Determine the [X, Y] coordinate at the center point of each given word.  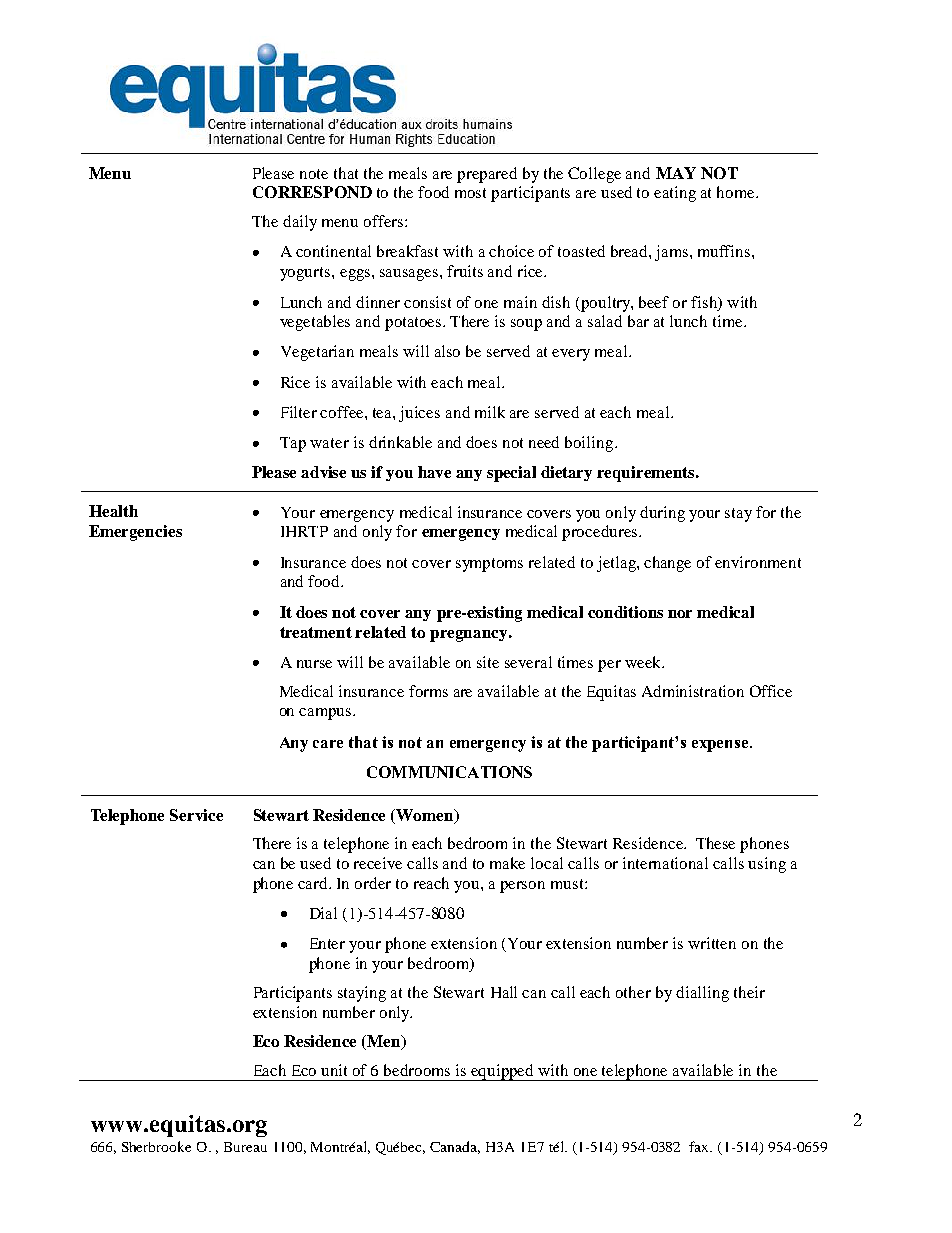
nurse [314, 664]
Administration [693, 691]
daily [300, 223]
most [470, 193]
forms [428, 691]
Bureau [245, 1147]
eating [675, 194]
